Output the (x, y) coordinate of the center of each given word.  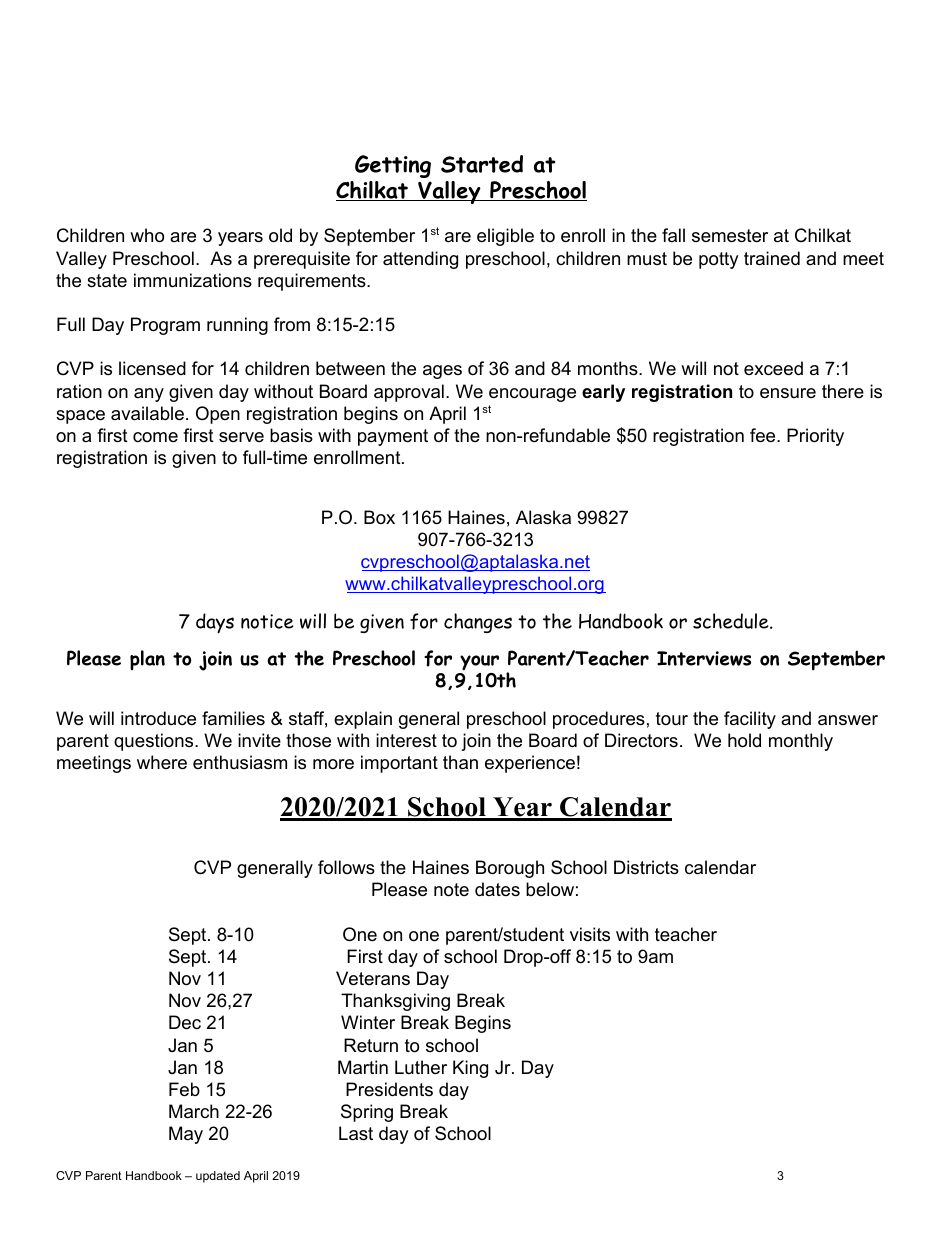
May (186, 1135)
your (479, 663)
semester (730, 236)
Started (482, 164)
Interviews (704, 658)
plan (147, 660)
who (147, 235)
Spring (367, 1113)
